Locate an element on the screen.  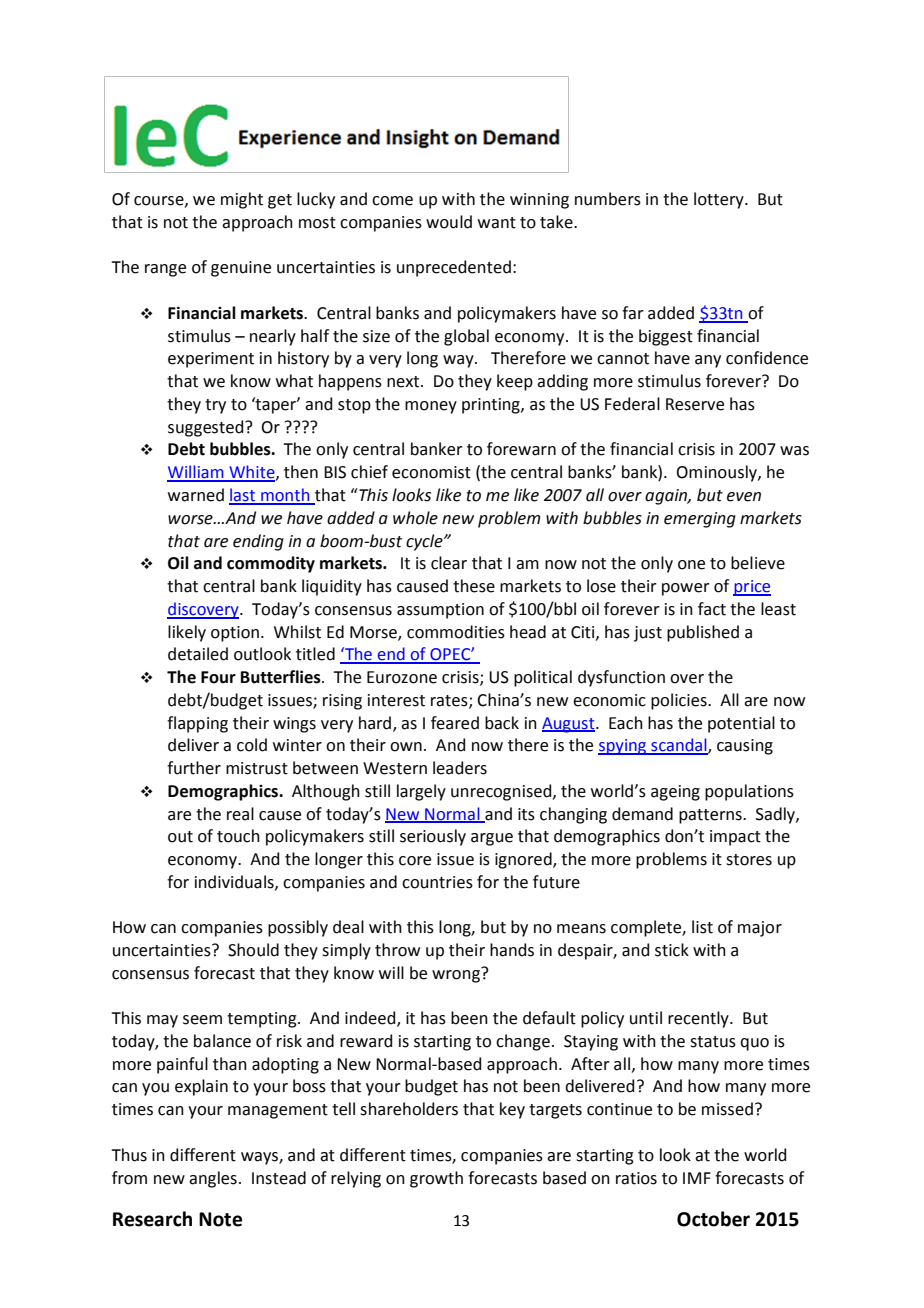
angles is located at coordinates (213, 1179).
